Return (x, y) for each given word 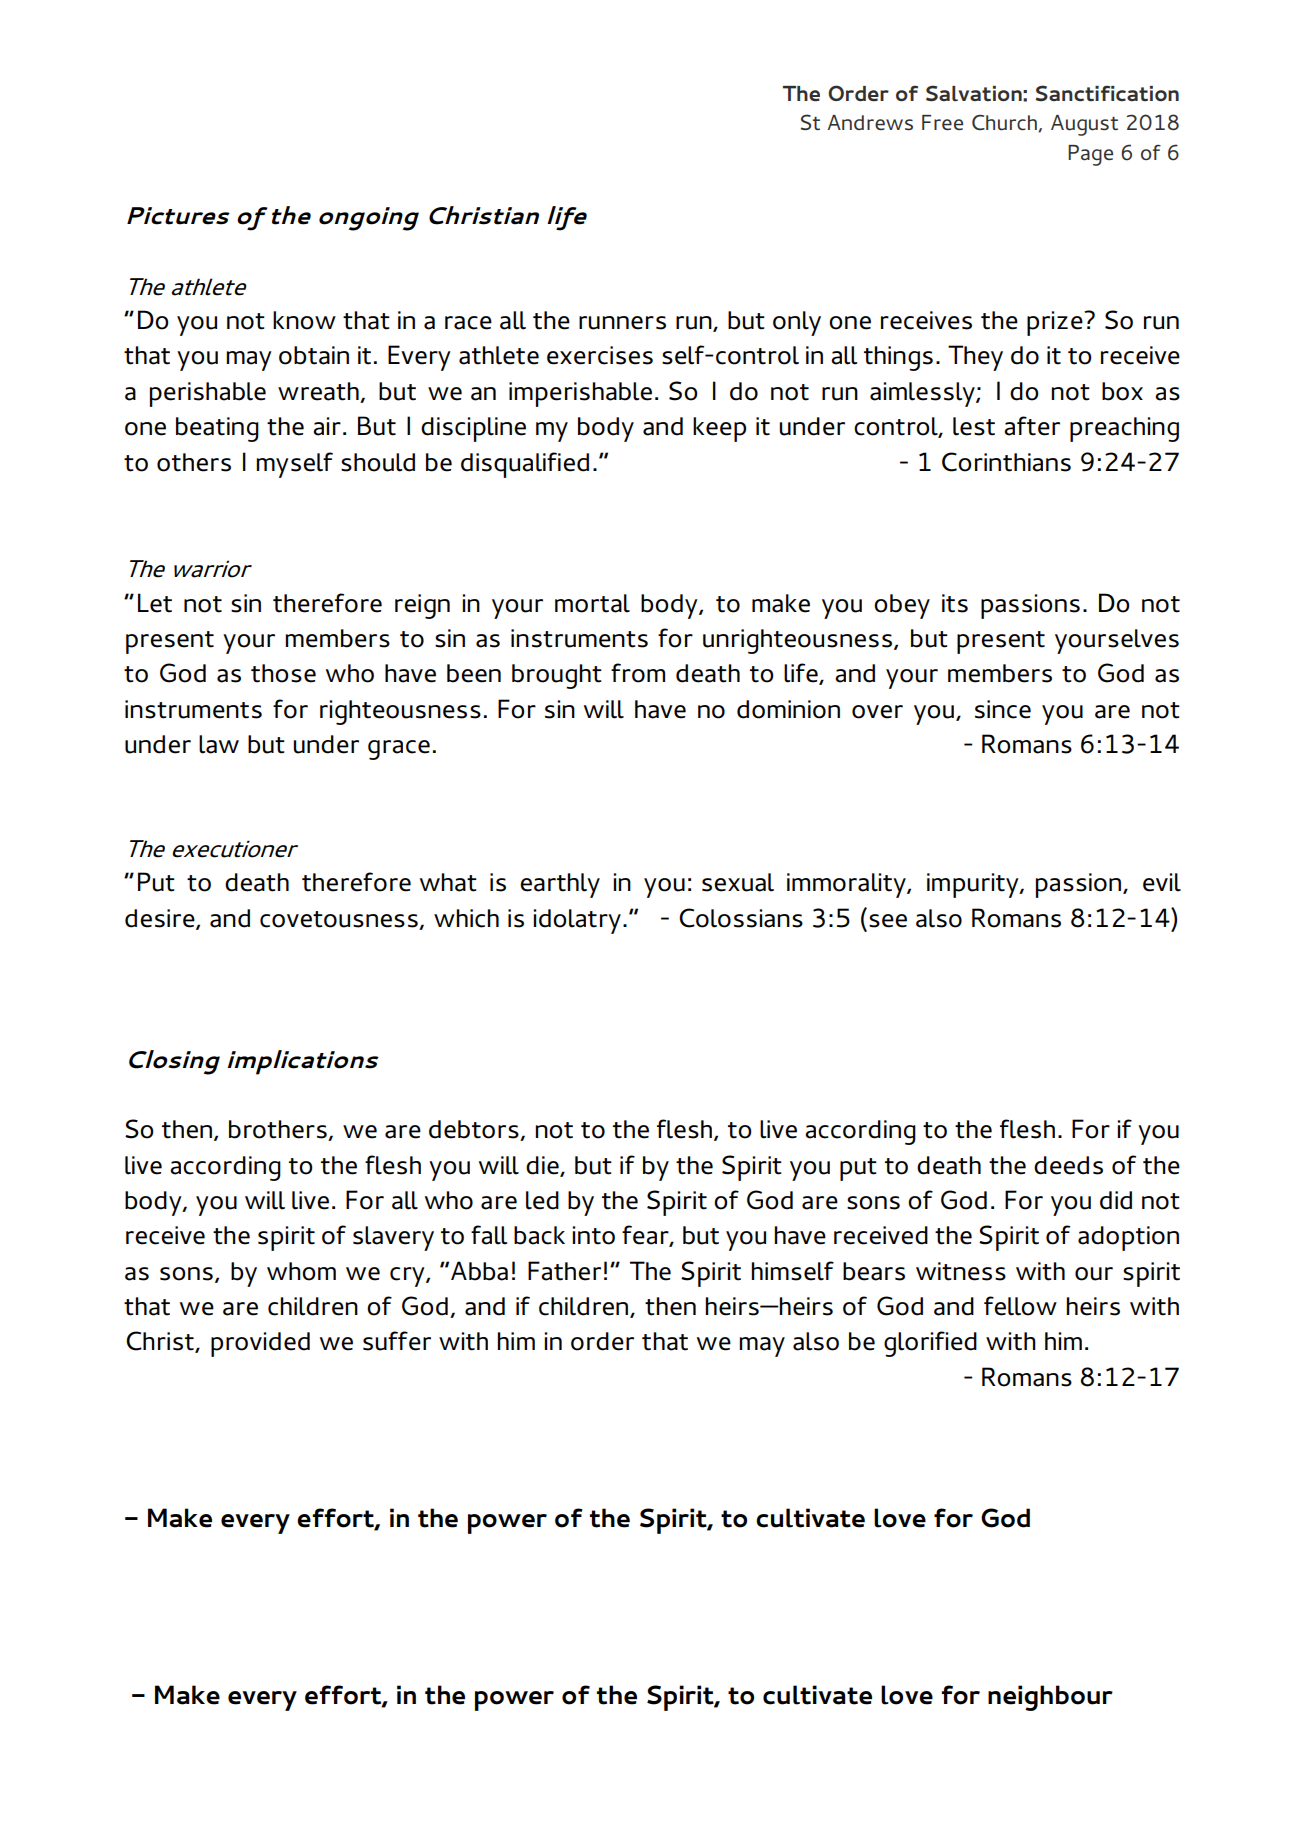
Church (1005, 123)
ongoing (369, 219)
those (283, 673)
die (543, 1166)
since (1003, 709)
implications (303, 1062)
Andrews (870, 123)
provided (260, 1344)
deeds (1068, 1165)
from (638, 673)
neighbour (1050, 1698)
